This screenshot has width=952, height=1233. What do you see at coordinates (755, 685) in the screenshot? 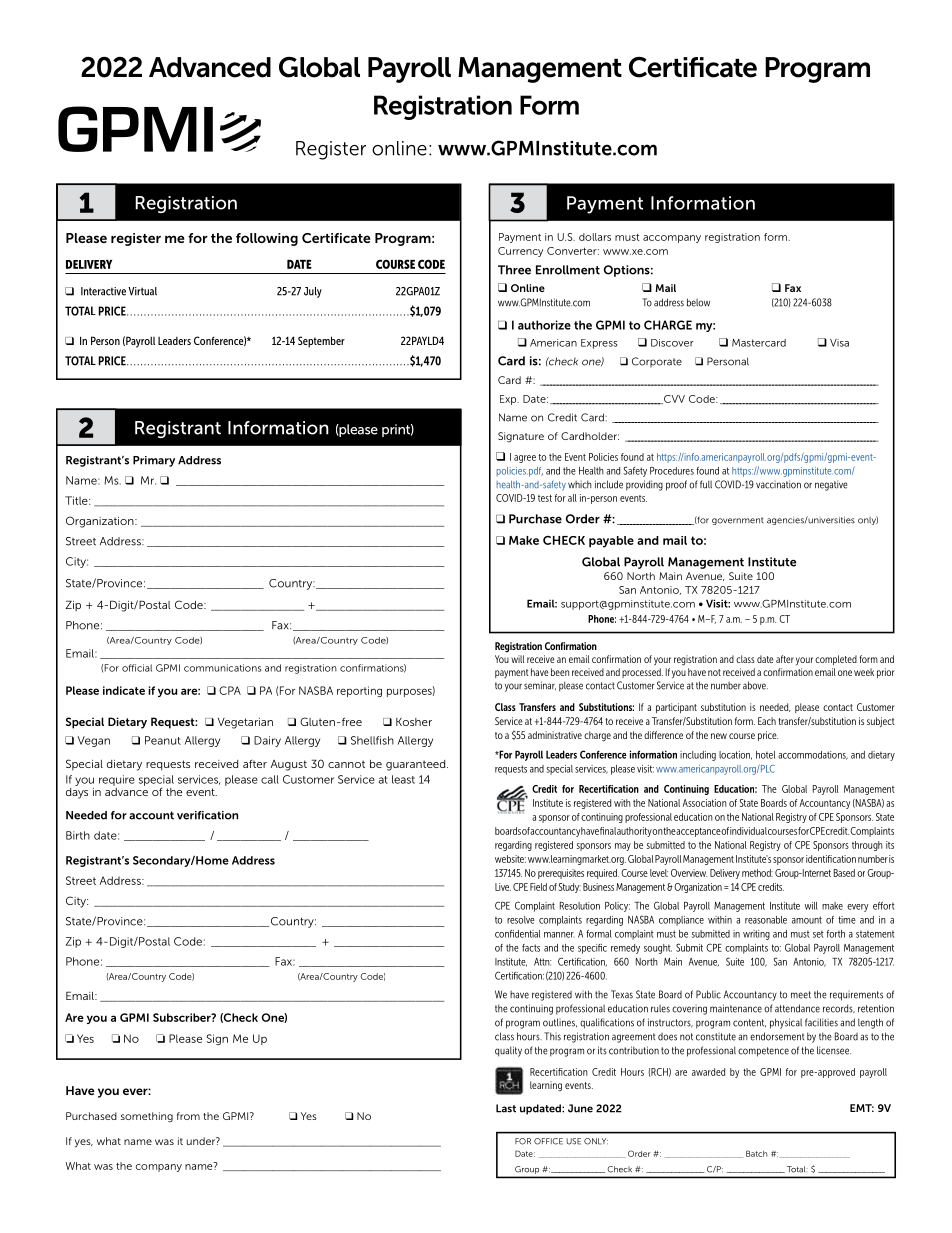
I see `above` at bounding box center [755, 685].
